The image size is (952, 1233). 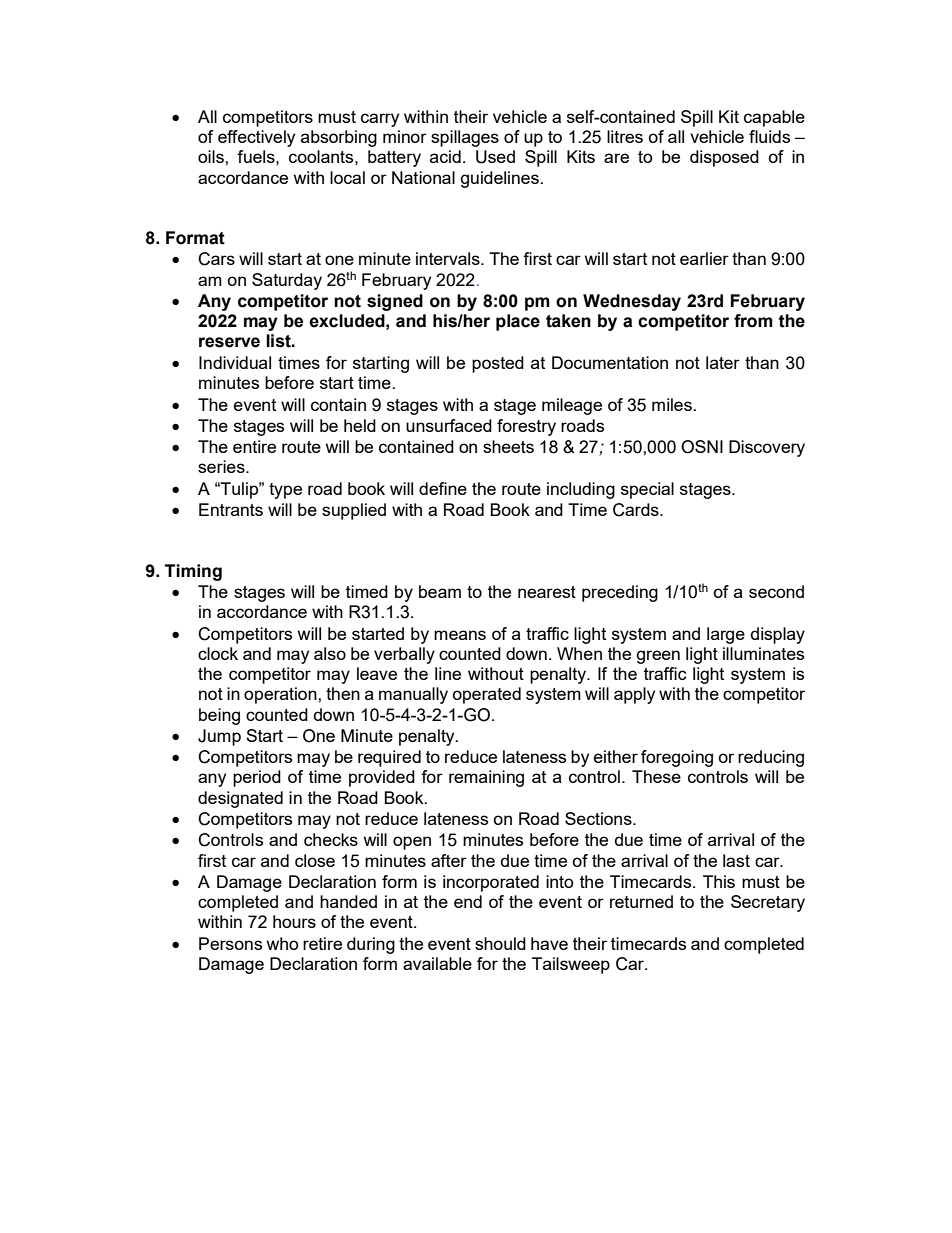 I want to click on later, so click(x=723, y=362).
